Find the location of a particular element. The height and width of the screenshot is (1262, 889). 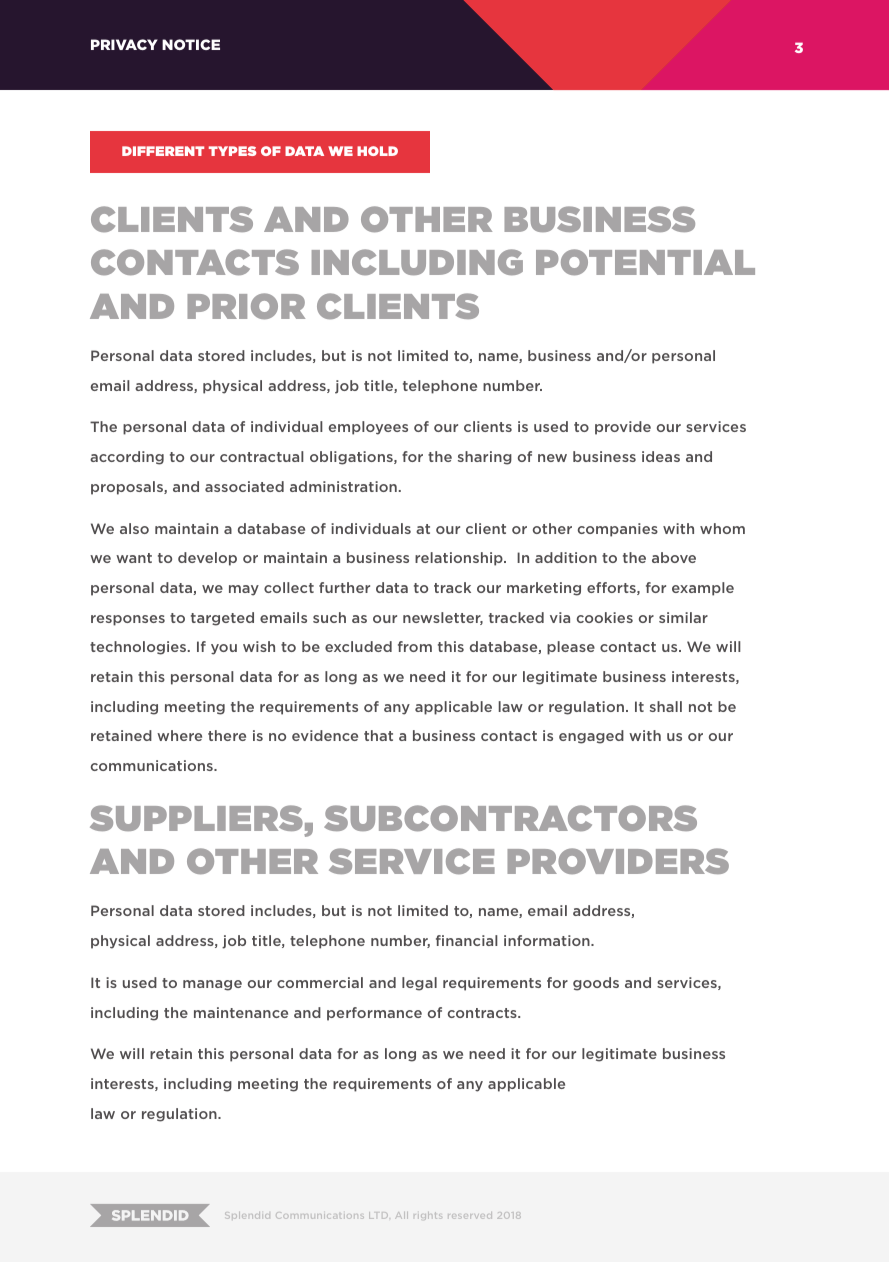

Splendid is located at coordinates (247, 1215).
